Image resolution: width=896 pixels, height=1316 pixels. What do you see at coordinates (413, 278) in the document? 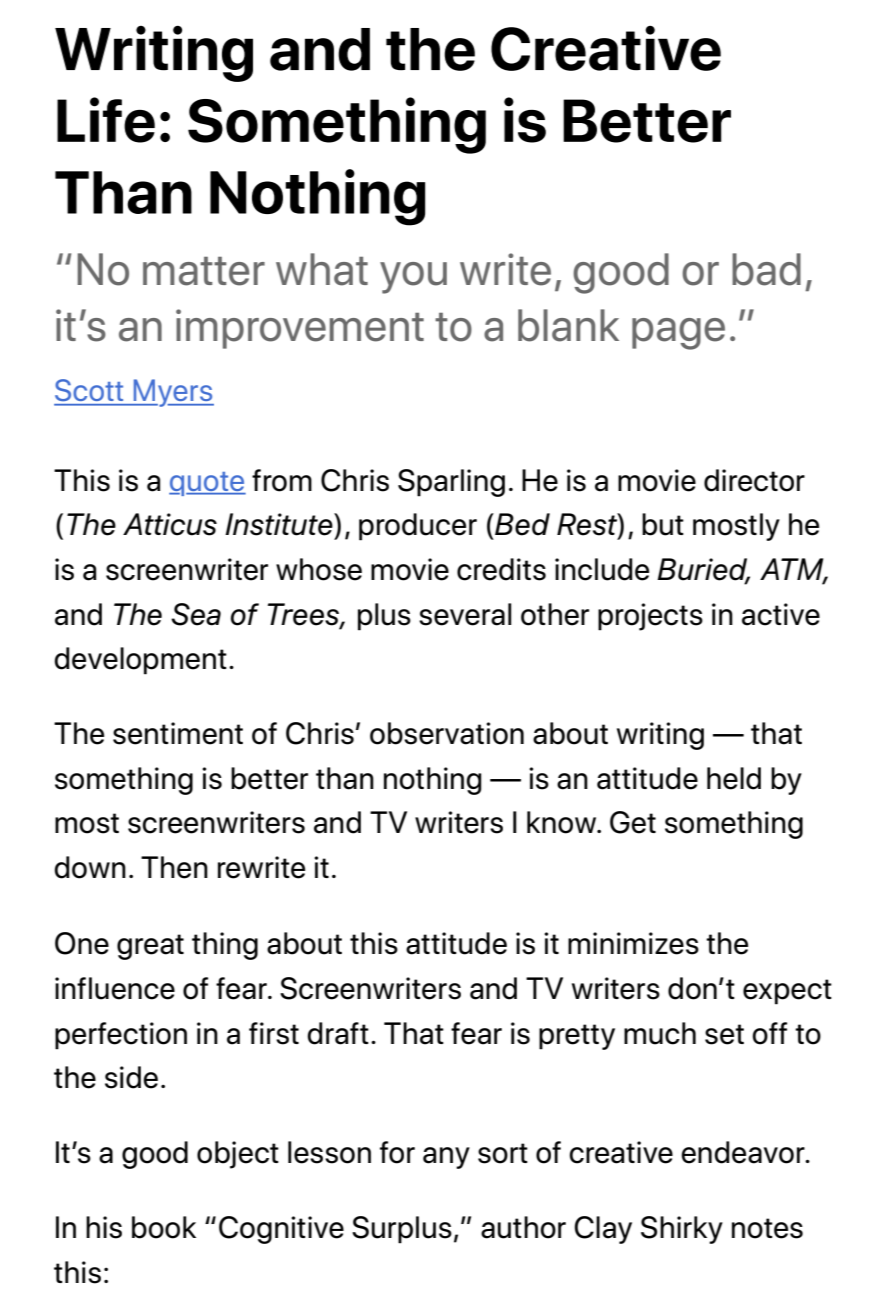
I see `you` at bounding box center [413, 278].
